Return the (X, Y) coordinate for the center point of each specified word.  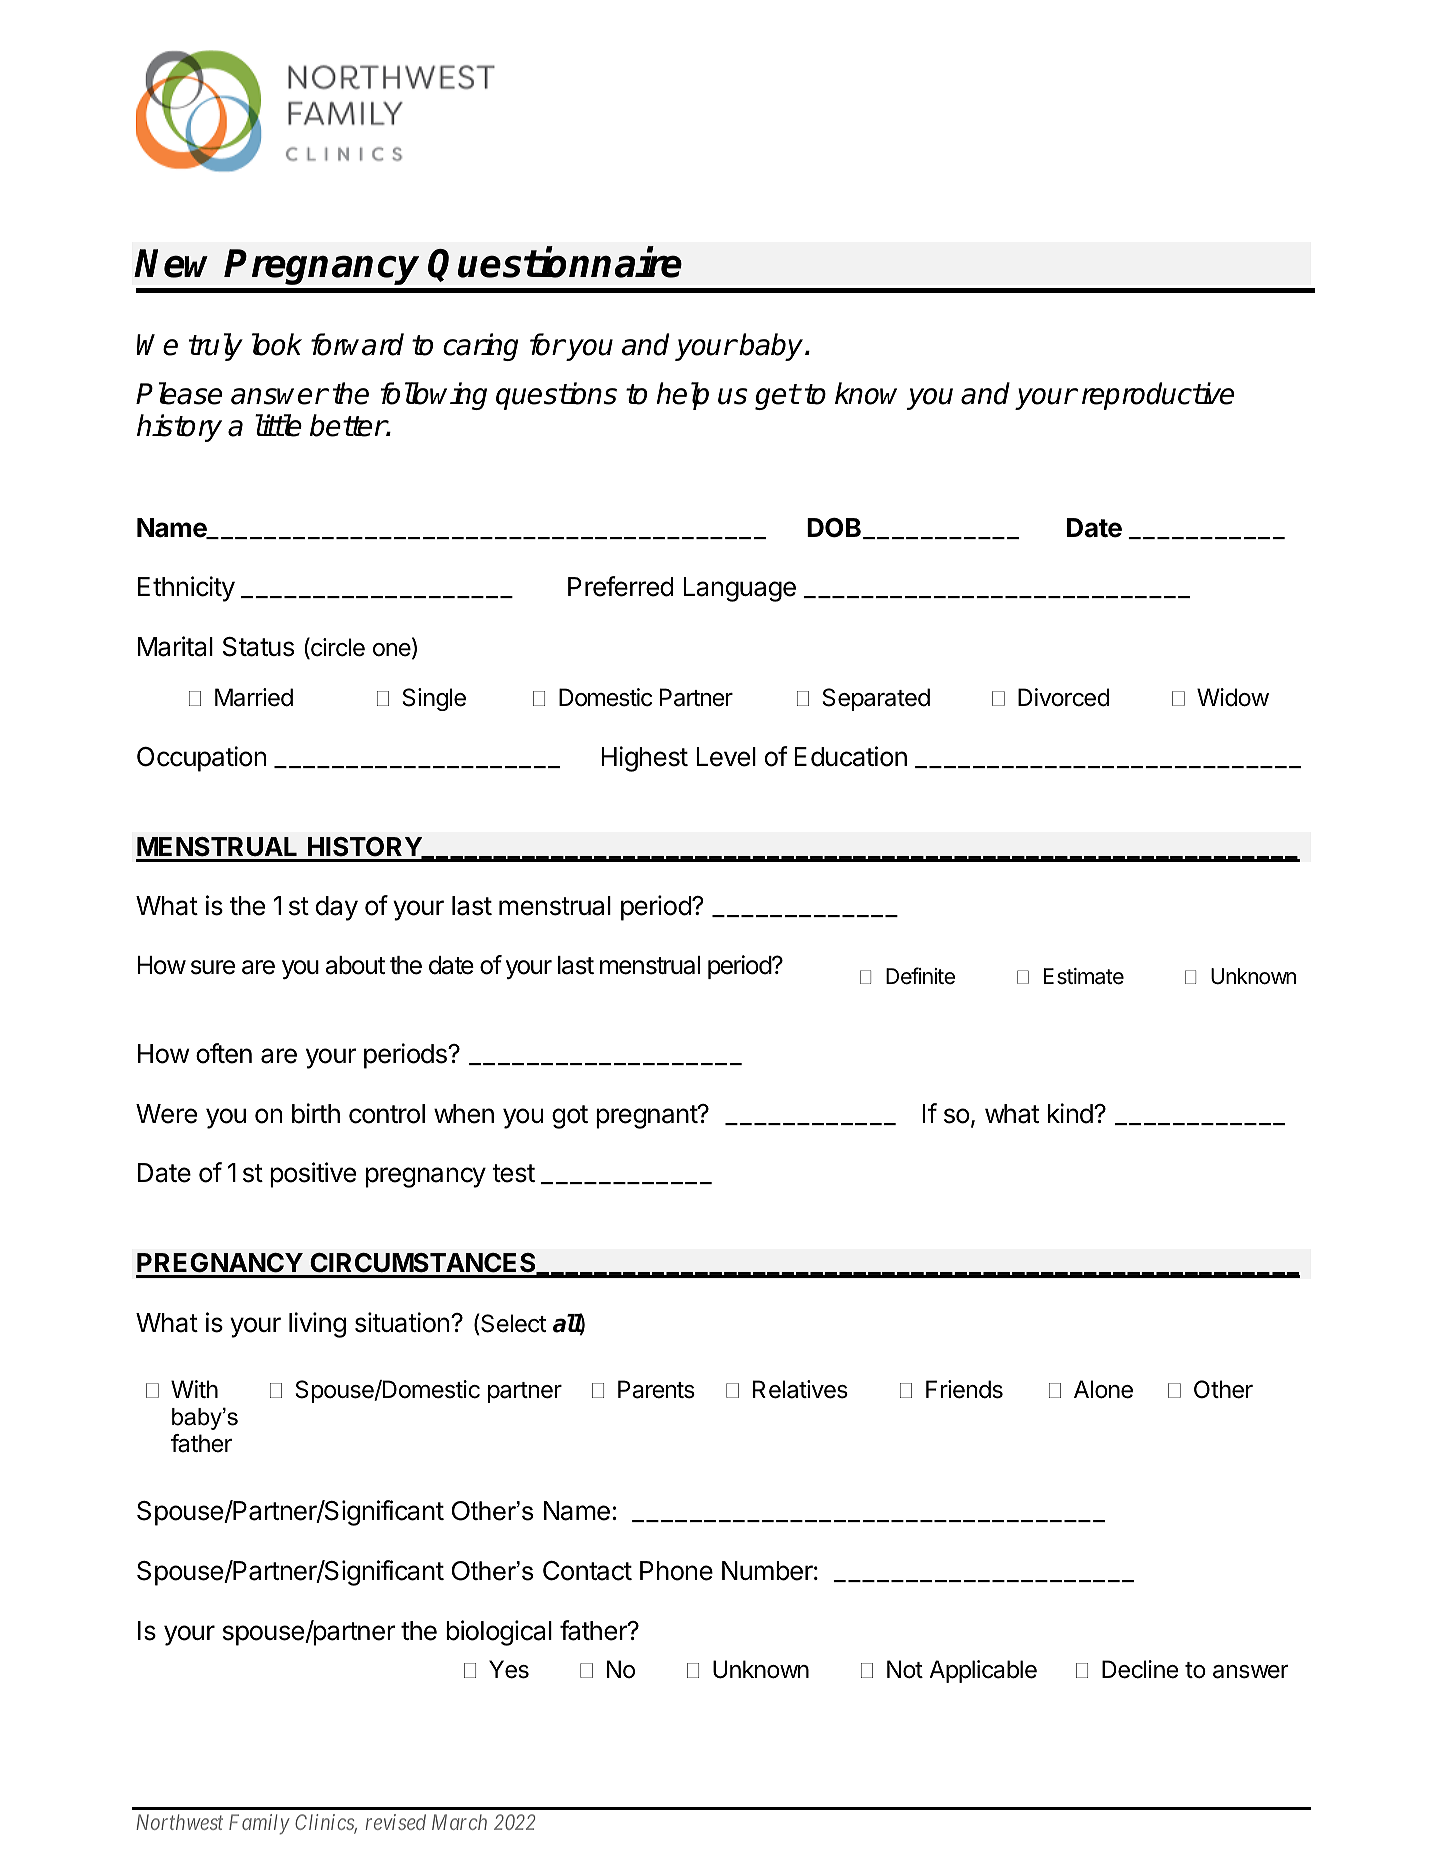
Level (726, 757)
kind (1070, 1113)
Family (259, 1824)
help (682, 396)
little (278, 425)
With (194, 1389)
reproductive (1158, 396)
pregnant (647, 1117)
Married (254, 697)
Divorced (1064, 697)
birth (316, 1113)
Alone (1103, 1389)
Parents (656, 1389)
